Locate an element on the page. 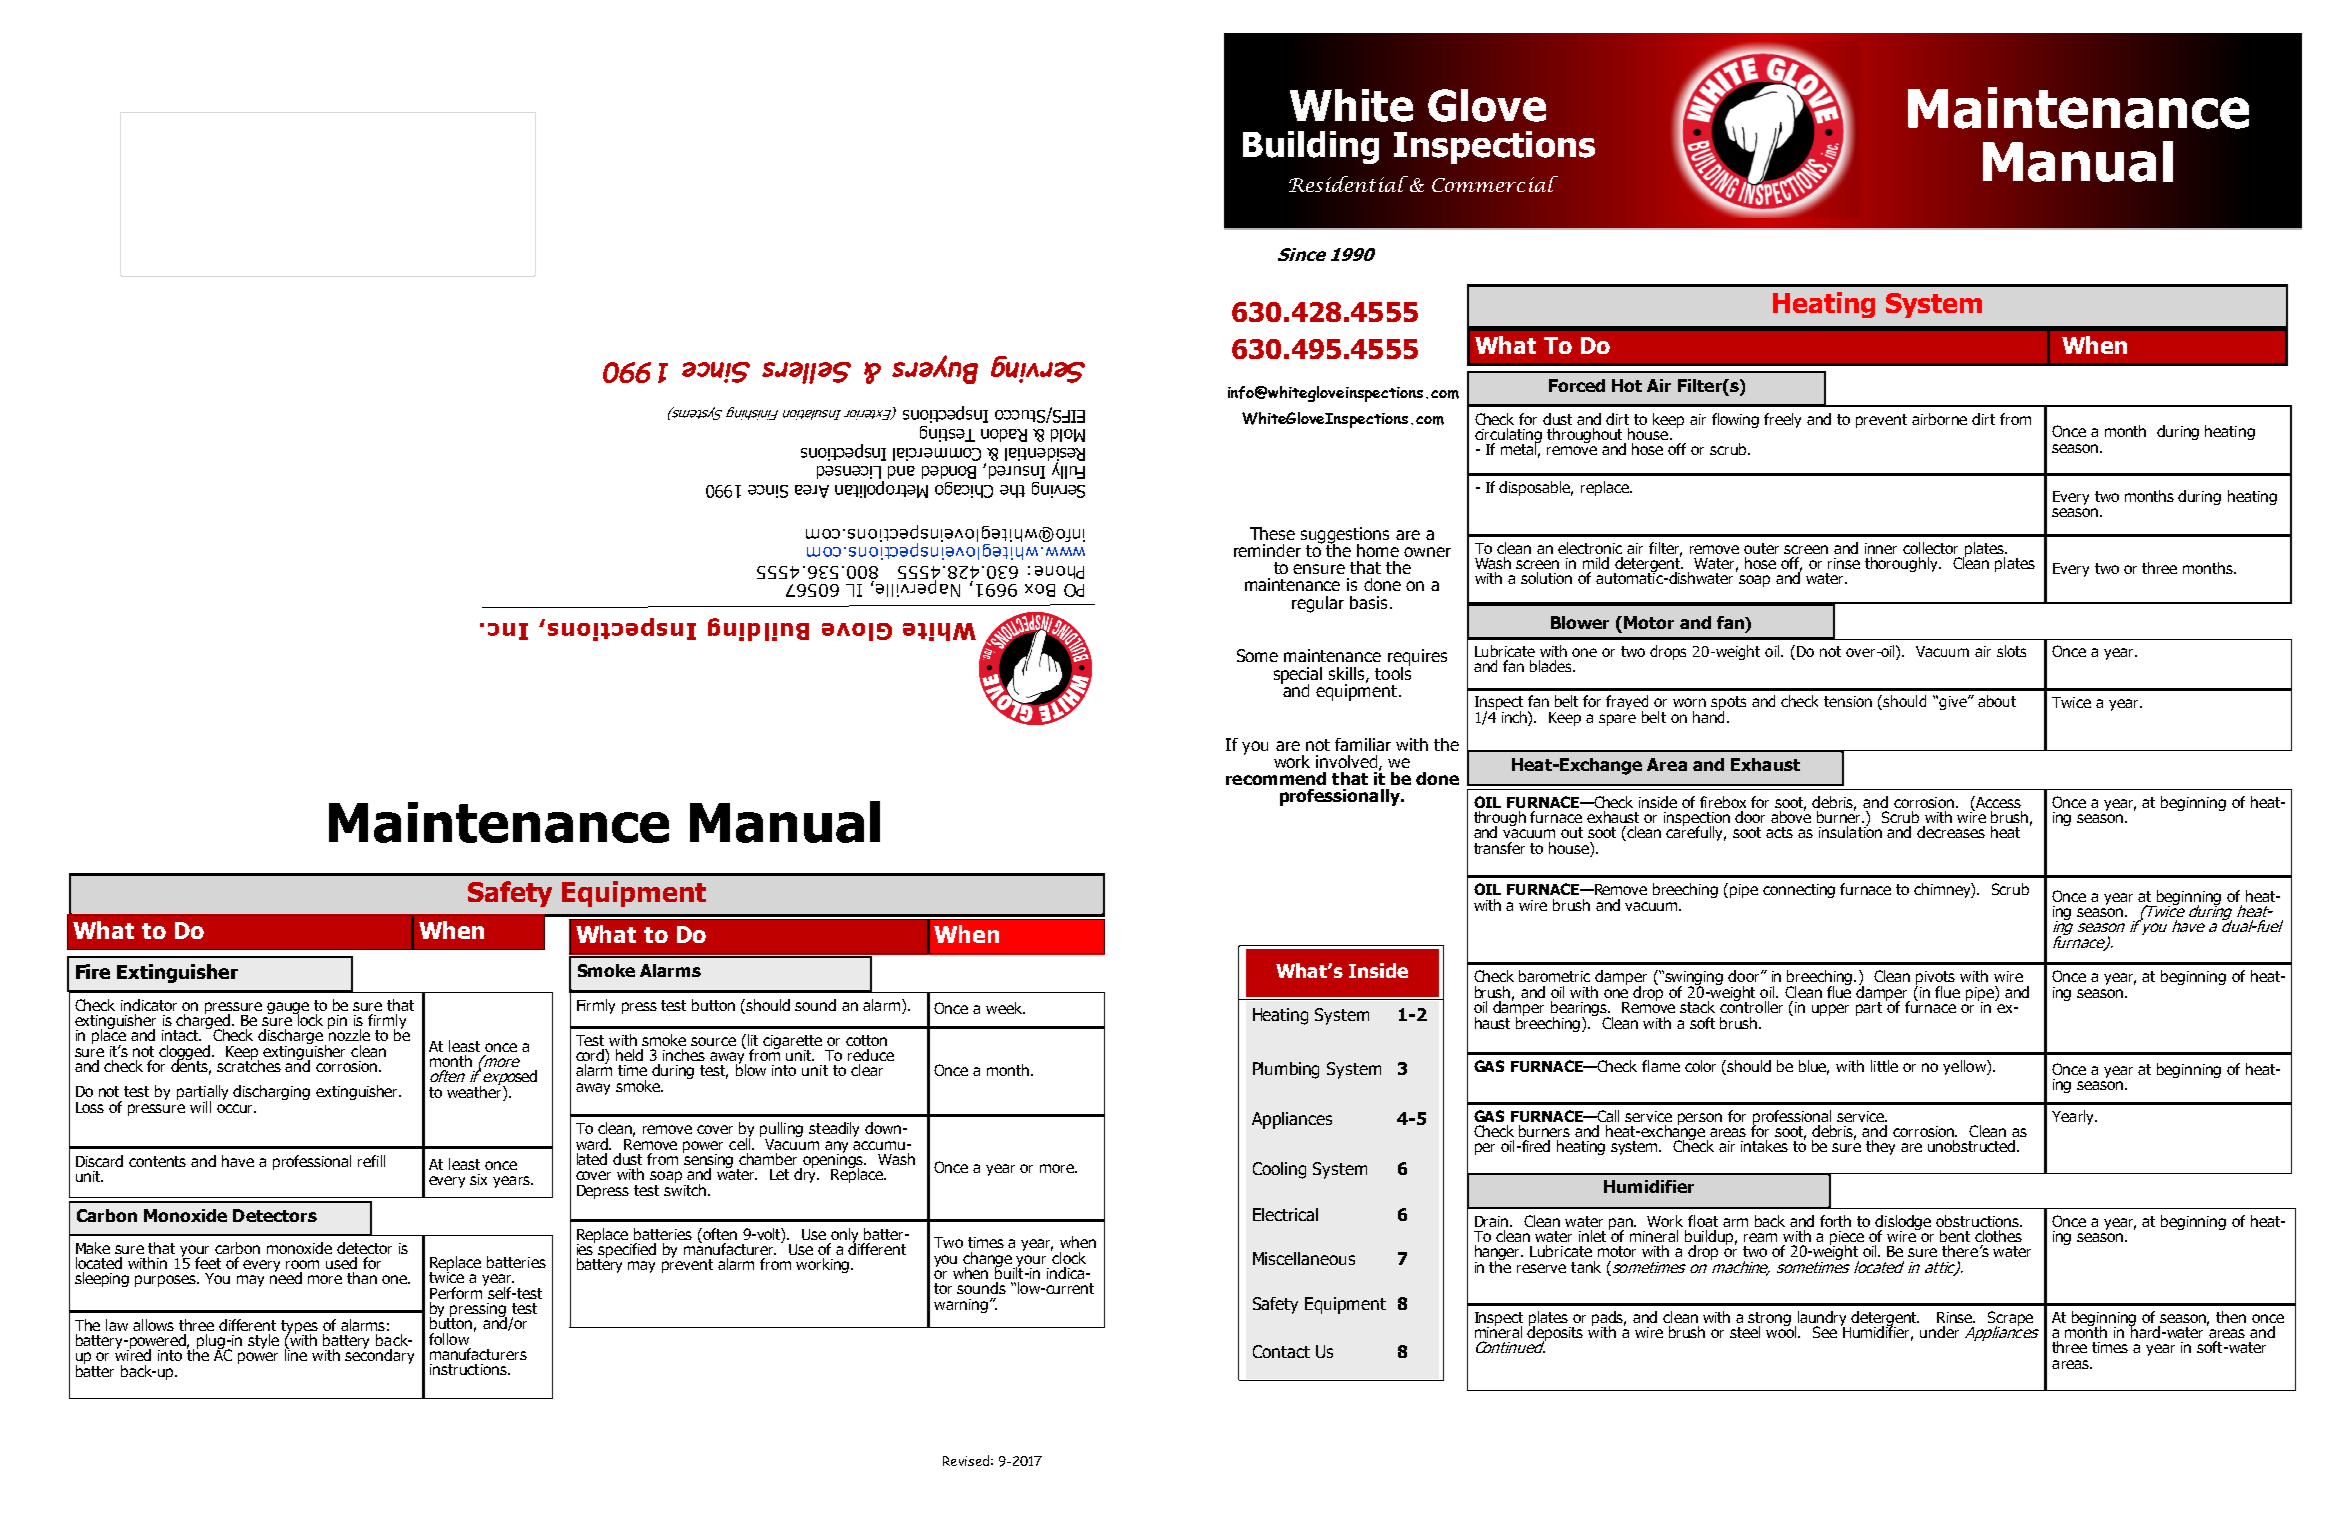 This page has height=1519, width=2348. airborne is located at coordinates (1939, 419).
